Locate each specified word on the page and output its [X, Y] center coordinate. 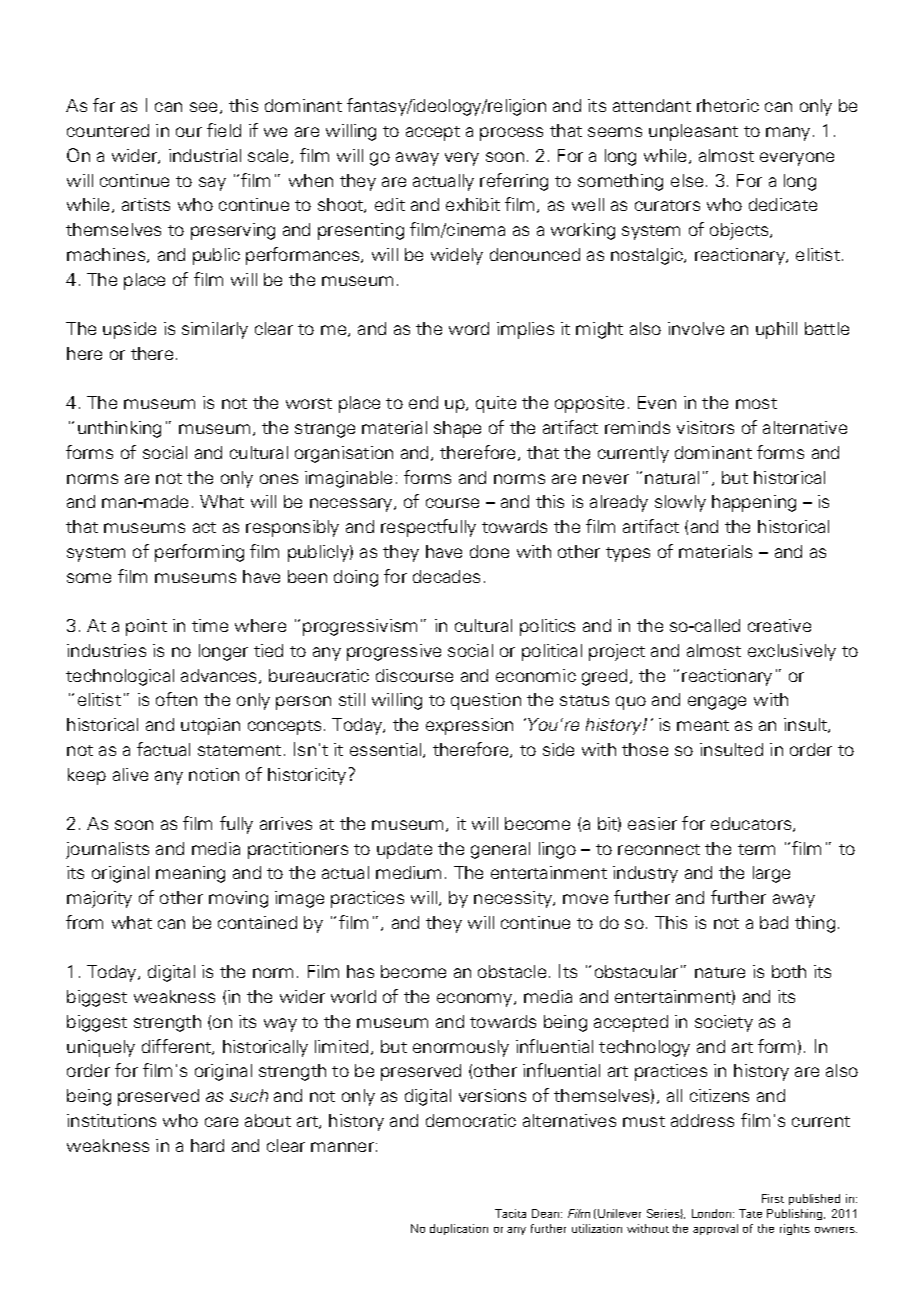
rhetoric [728, 105]
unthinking [119, 429]
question [486, 701]
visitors [705, 427]
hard [207, 1145]
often [176, 699]
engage [717, 703]
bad [774, 922]
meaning [190, 874]
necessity [514, 899]
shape [457, 429]
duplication [459, 1229]
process [511, 134]
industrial [205, 155]
